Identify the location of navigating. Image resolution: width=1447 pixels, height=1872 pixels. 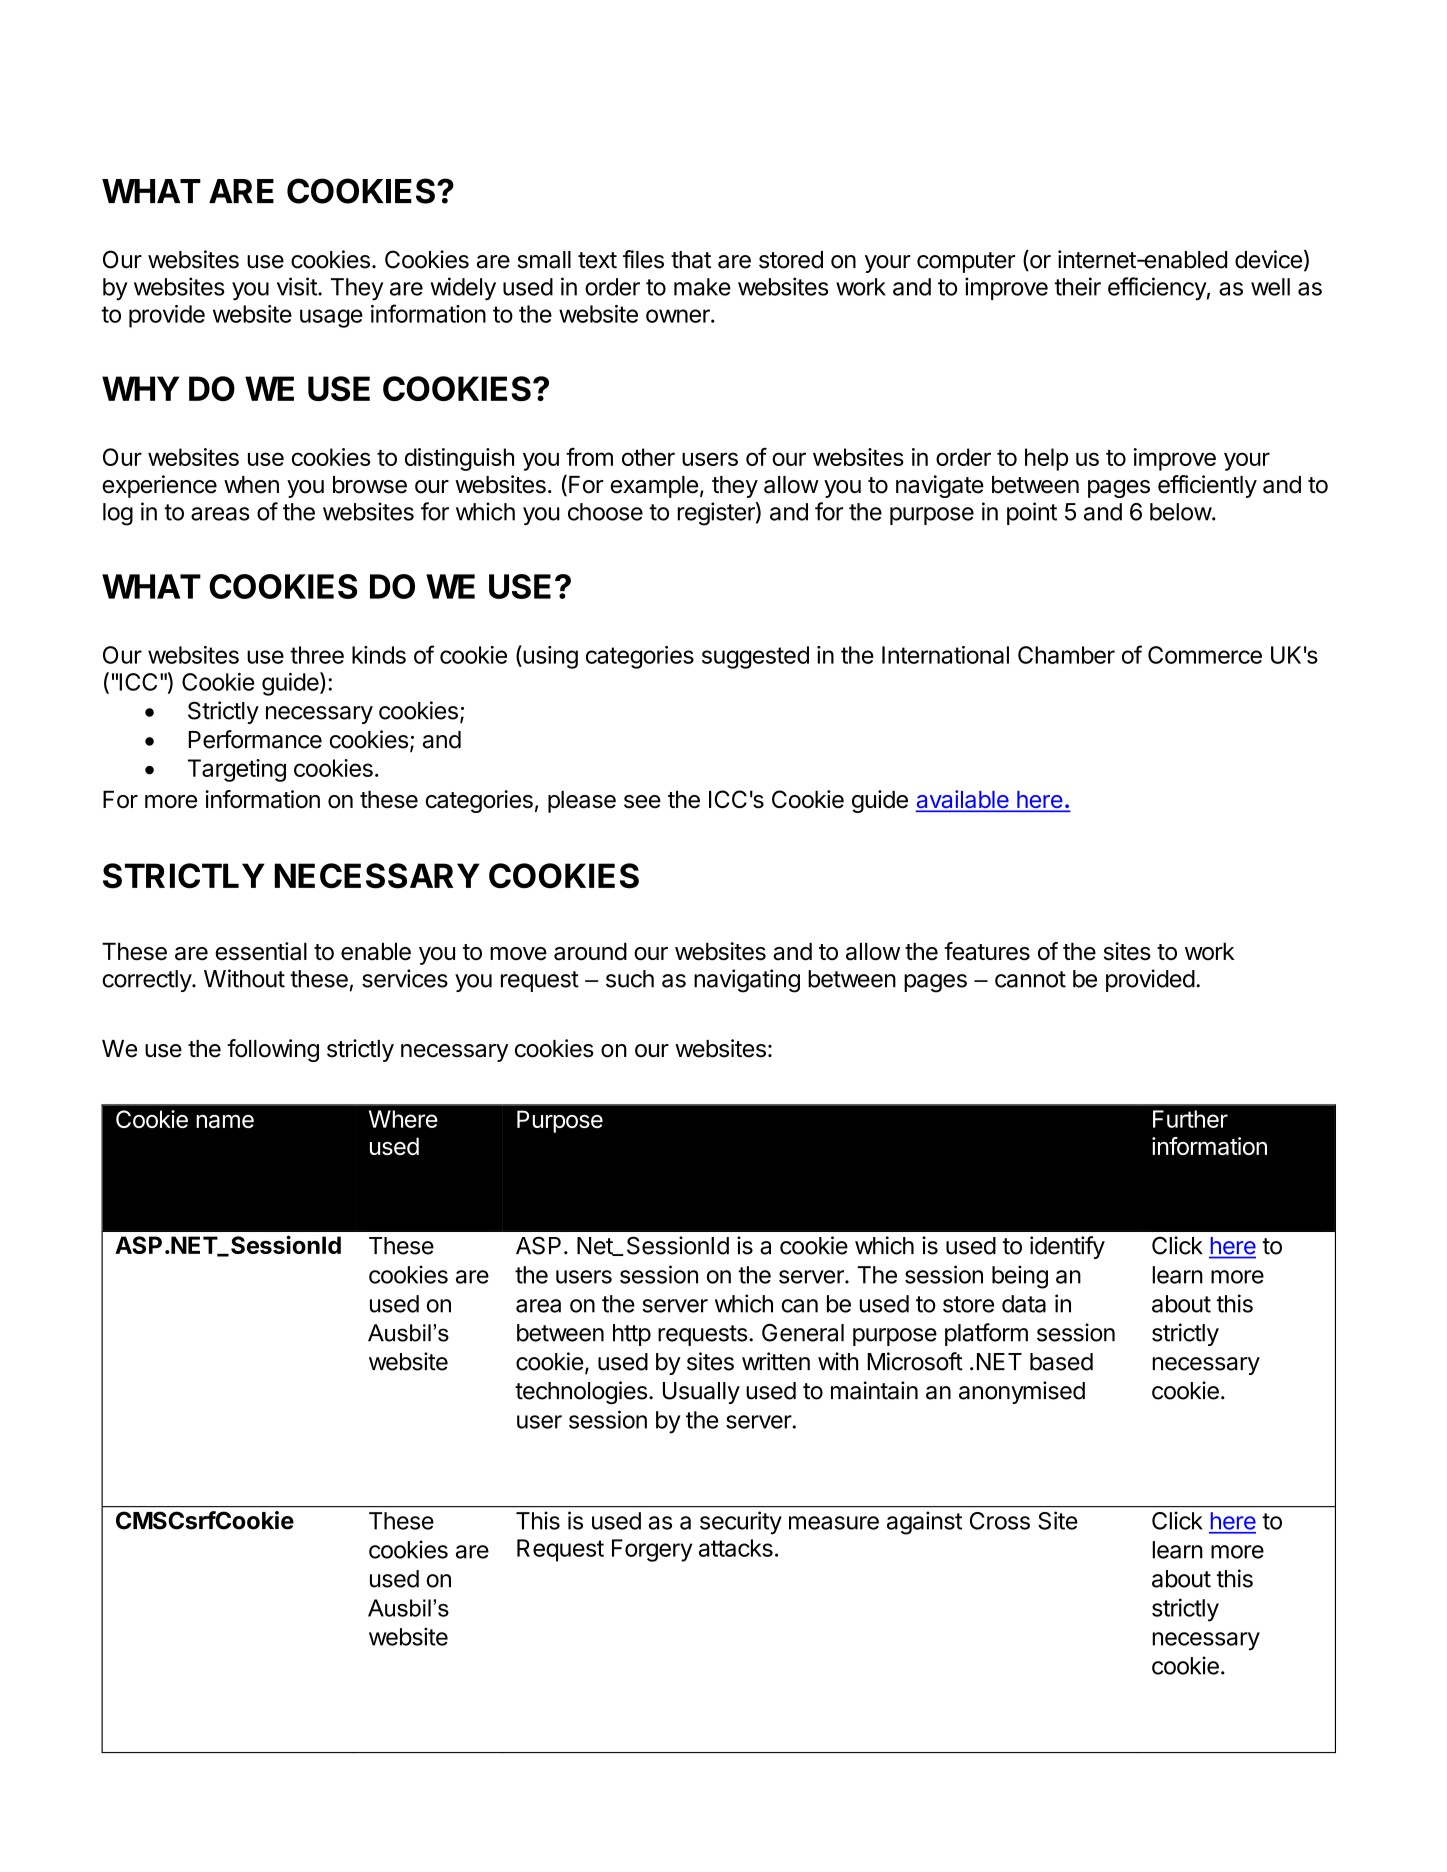
(747, 981).
